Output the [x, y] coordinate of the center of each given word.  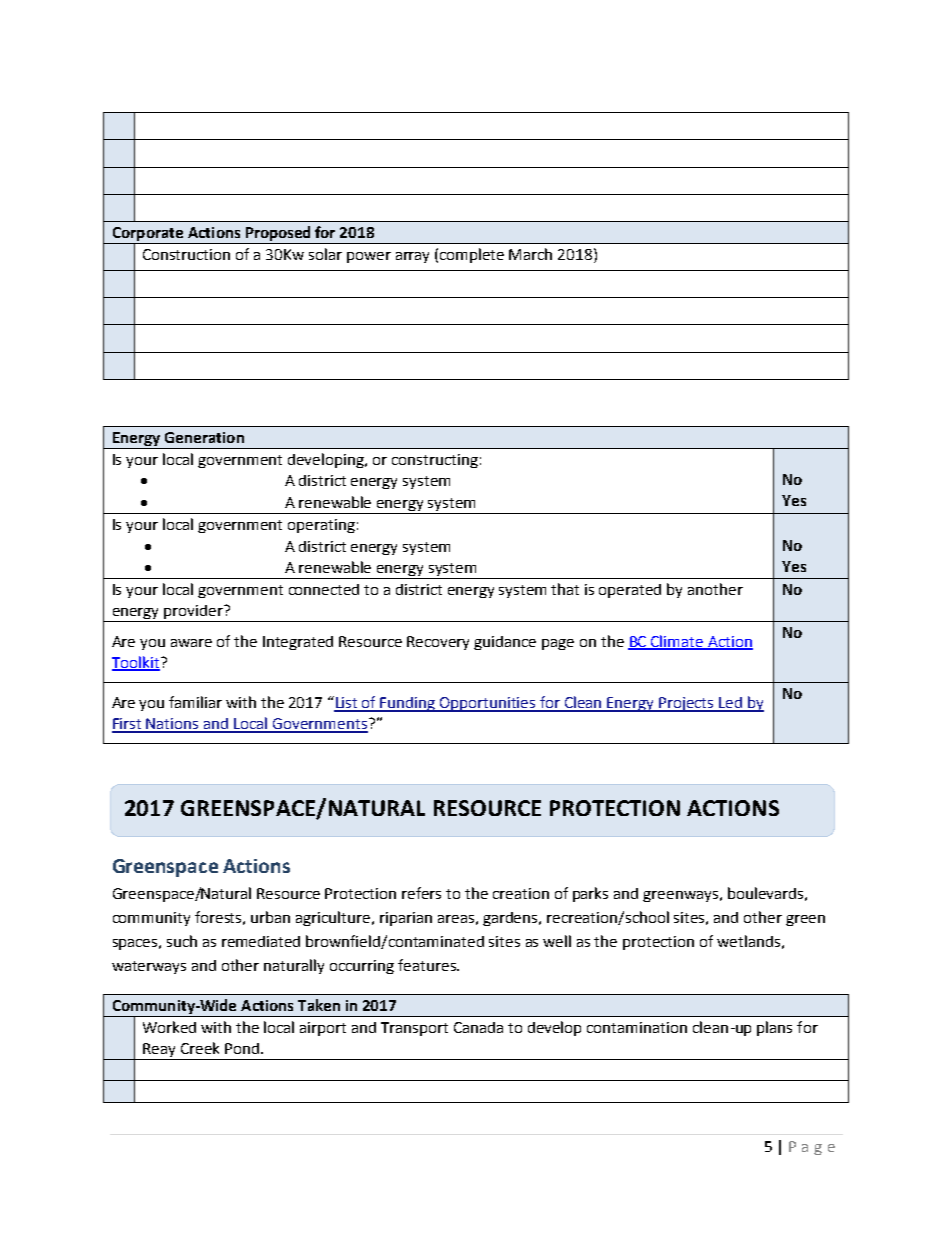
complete [472, 255]
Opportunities [488, 704]
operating [321, 526]
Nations [173, 725]
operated [630, 591]
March [530, 254]
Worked [169, 1027]
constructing [435, 461]
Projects [686, 704]
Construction [186, 254]
